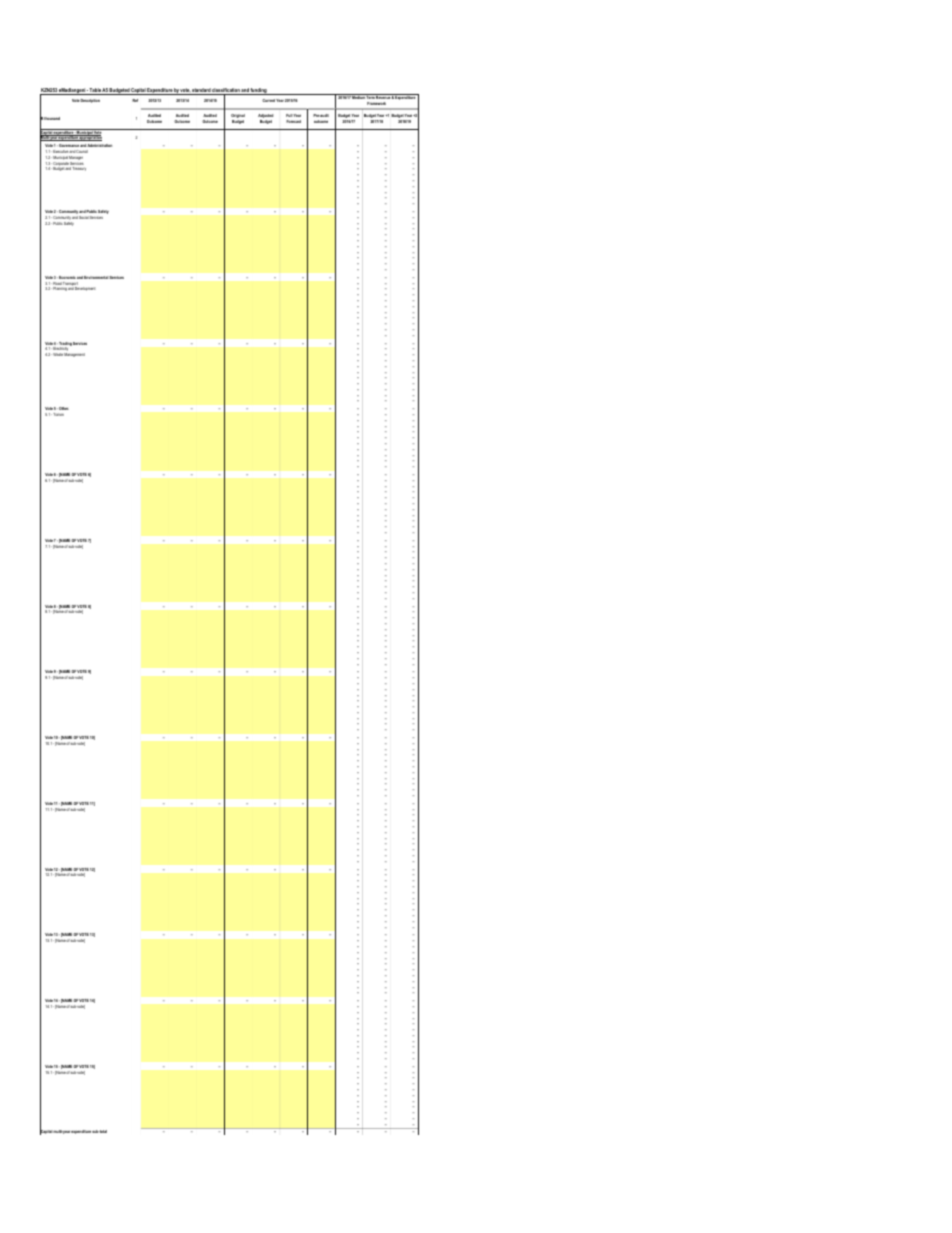 This image has width=952, height=1233. I want to click on Current, so click(268, 100).
